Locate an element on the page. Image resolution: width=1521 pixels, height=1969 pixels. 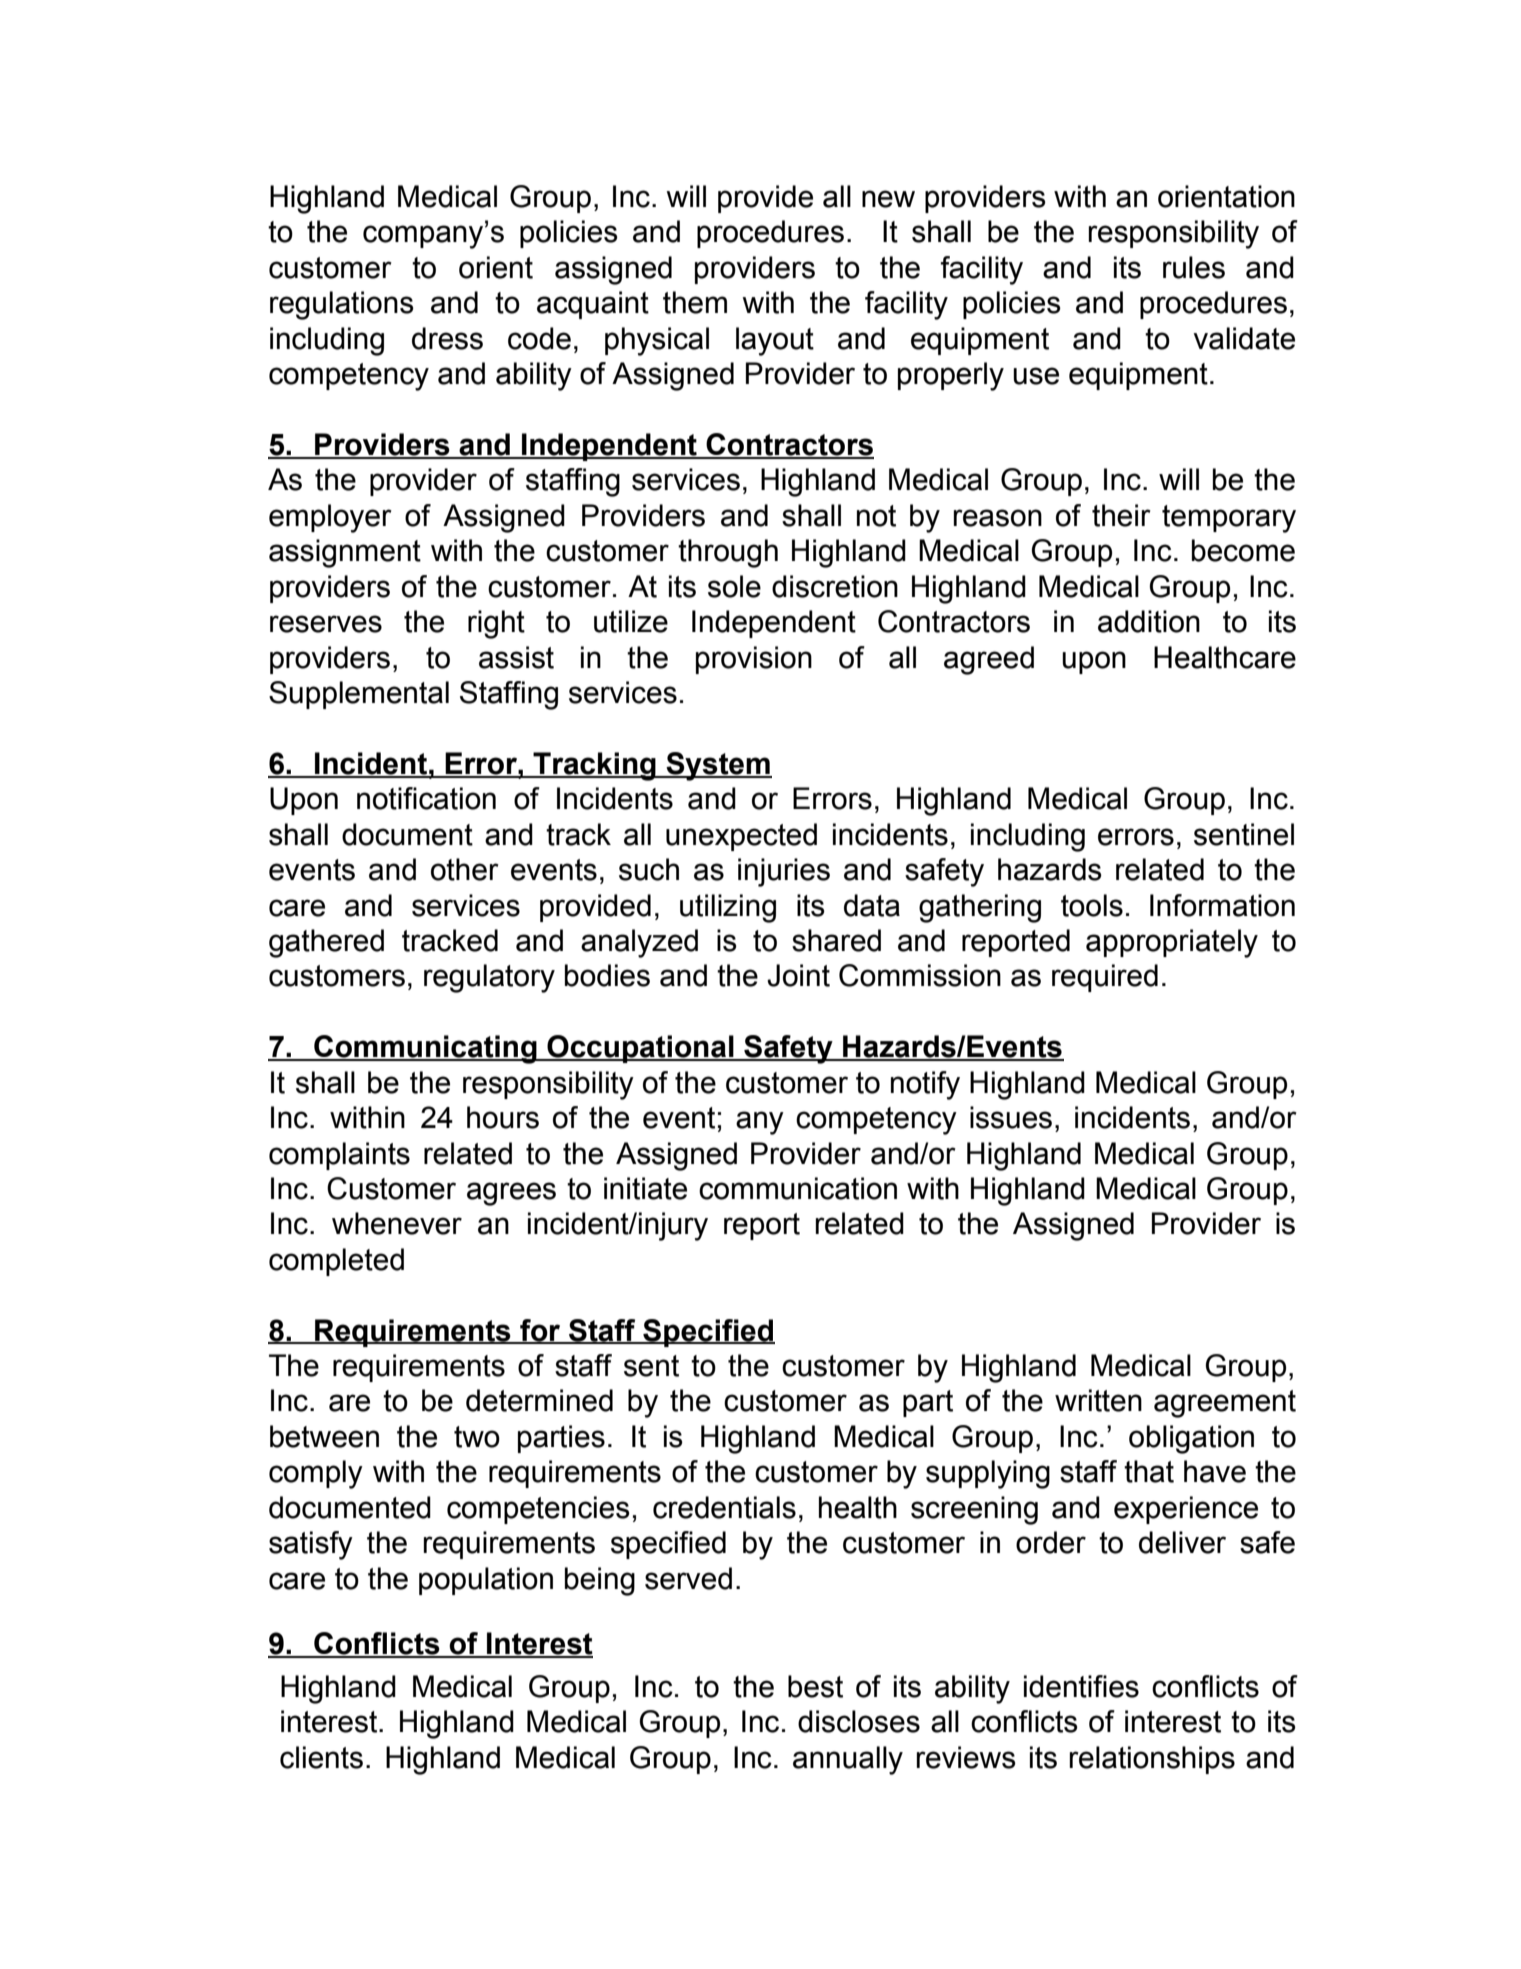
clients is located at coordinates (321, 1757).
